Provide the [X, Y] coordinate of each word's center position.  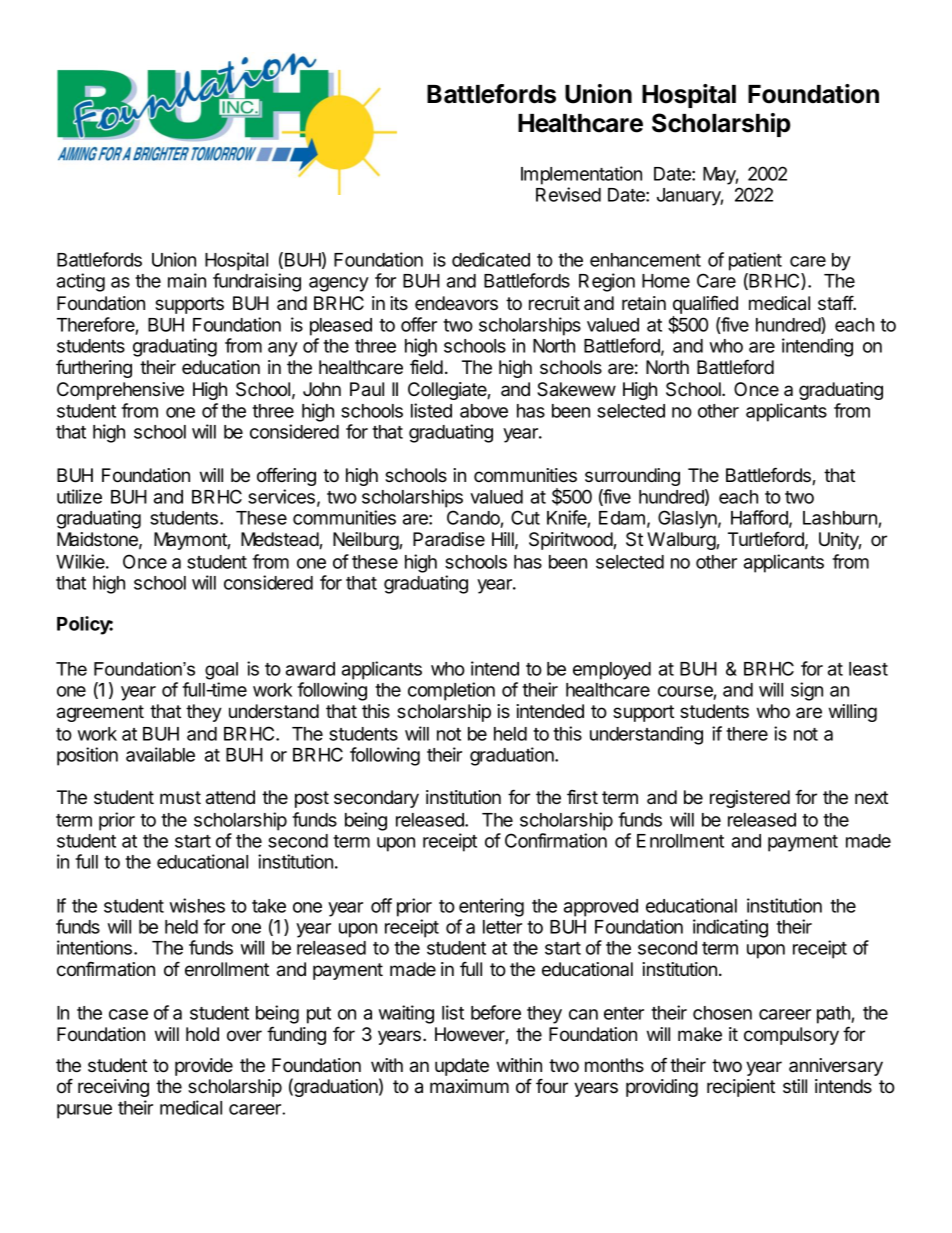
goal [221, 671]
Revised [568, 194]
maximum [469, 1086]
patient [755, 261]
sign [807, 691]
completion [451, 691]
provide [204, 1067]
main [187, 280]
